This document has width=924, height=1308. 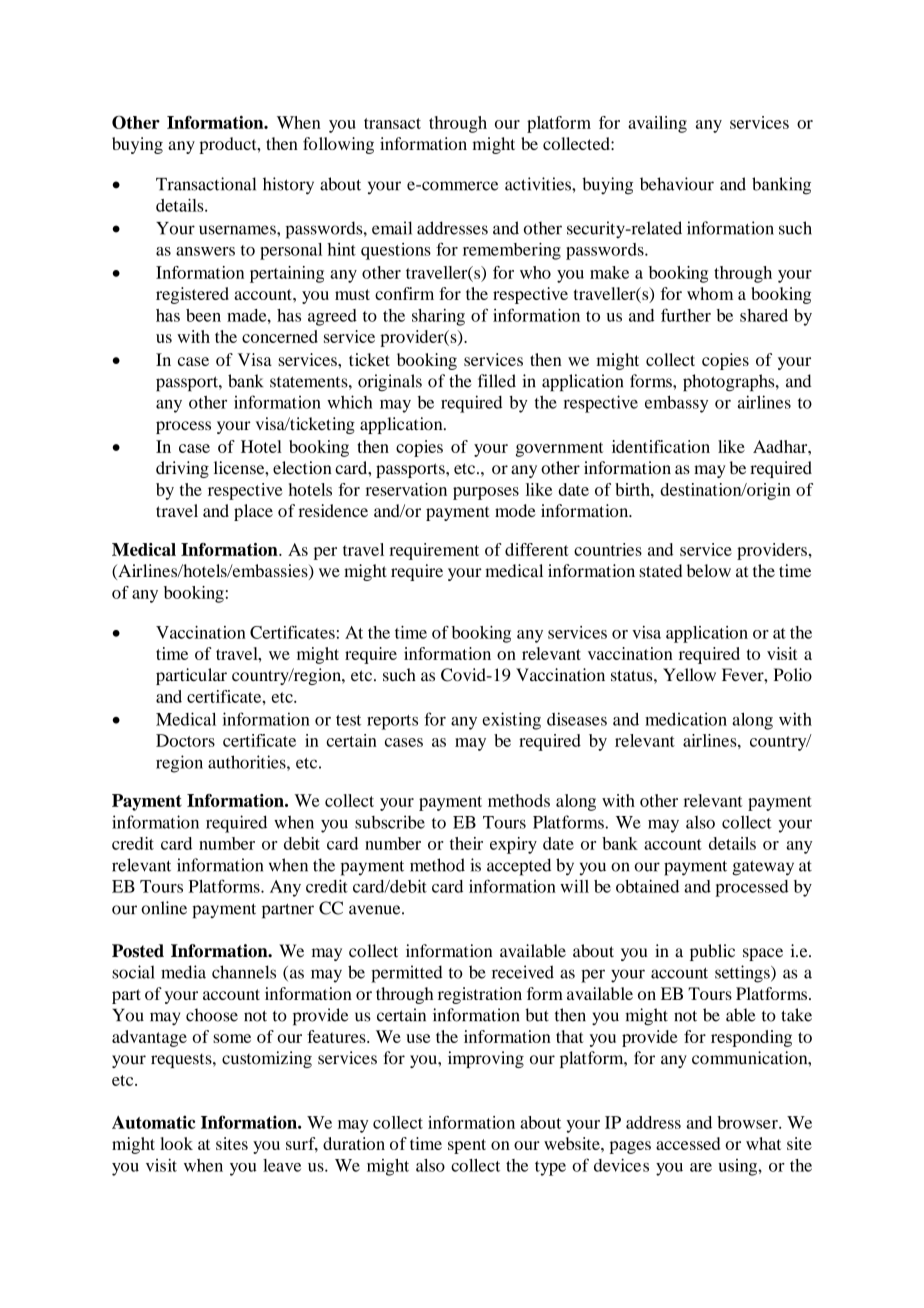 What do you see at coordinates (511, 721) in the document?
I see `existing` at bounding box center [511, 721].
